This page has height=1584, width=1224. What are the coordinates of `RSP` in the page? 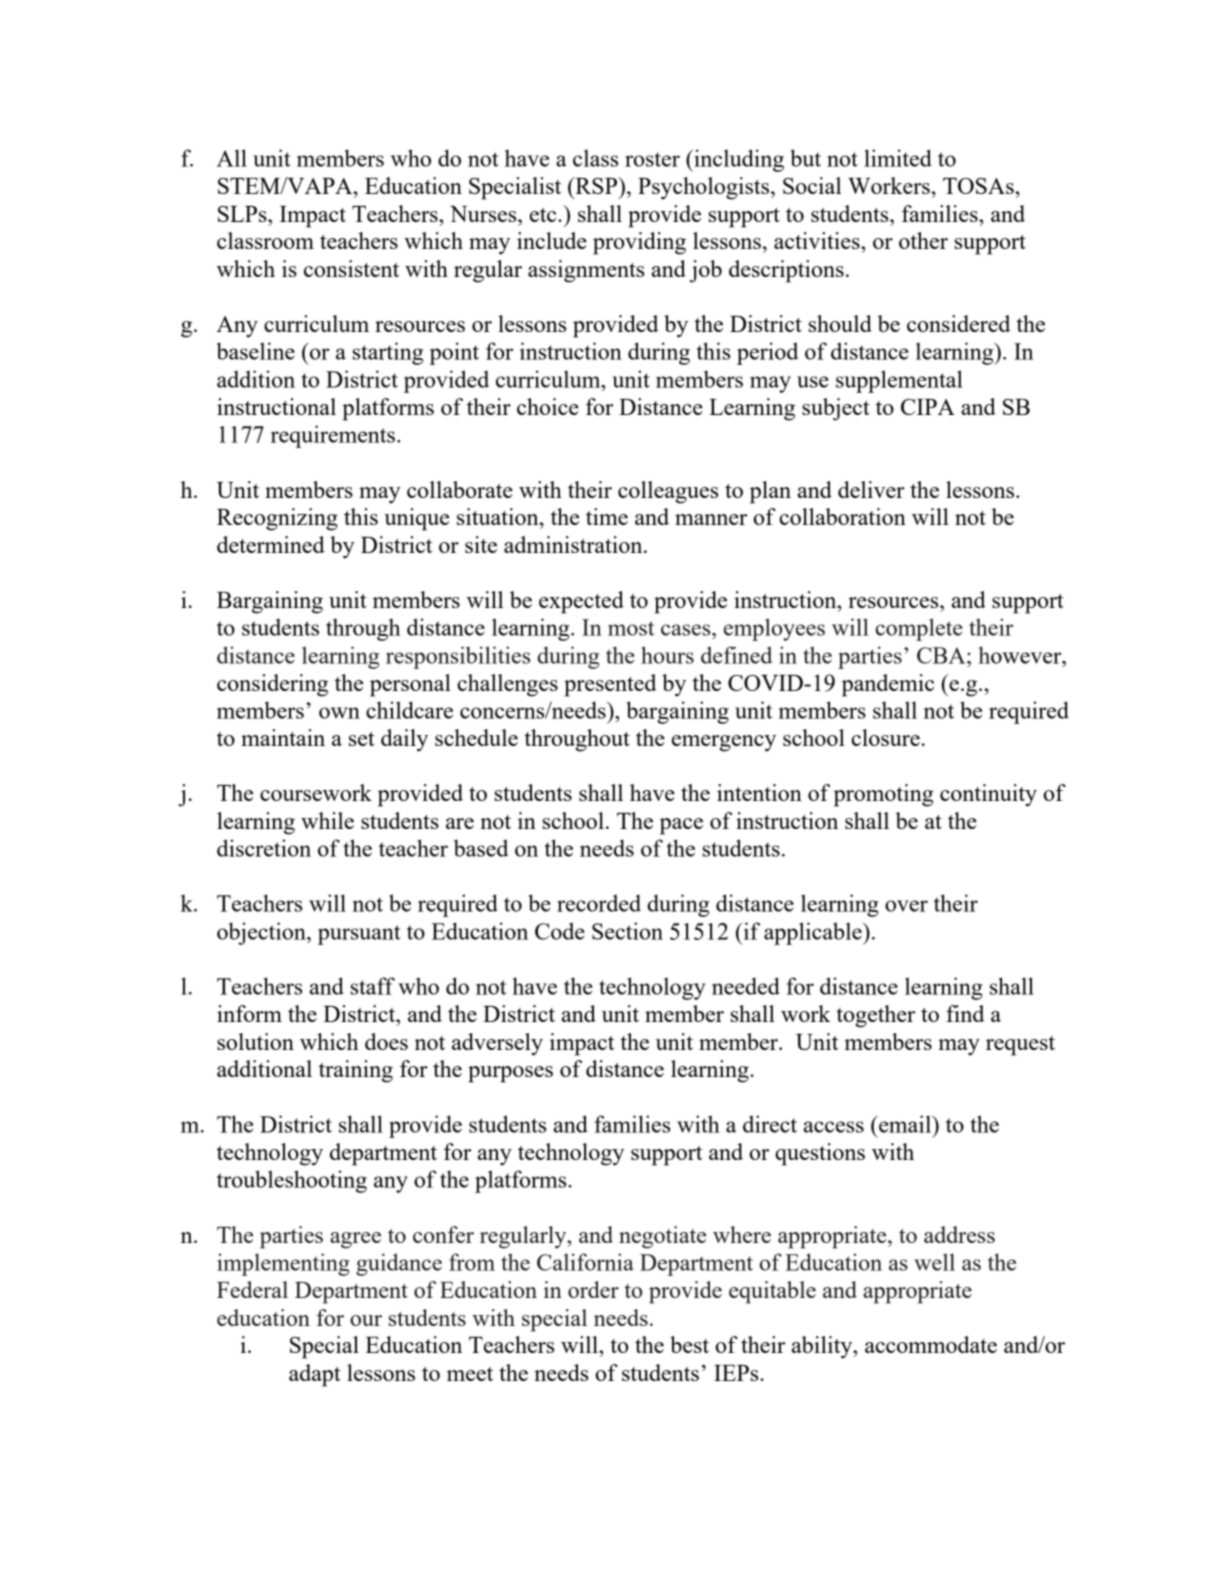 It's located at (596, 185).
